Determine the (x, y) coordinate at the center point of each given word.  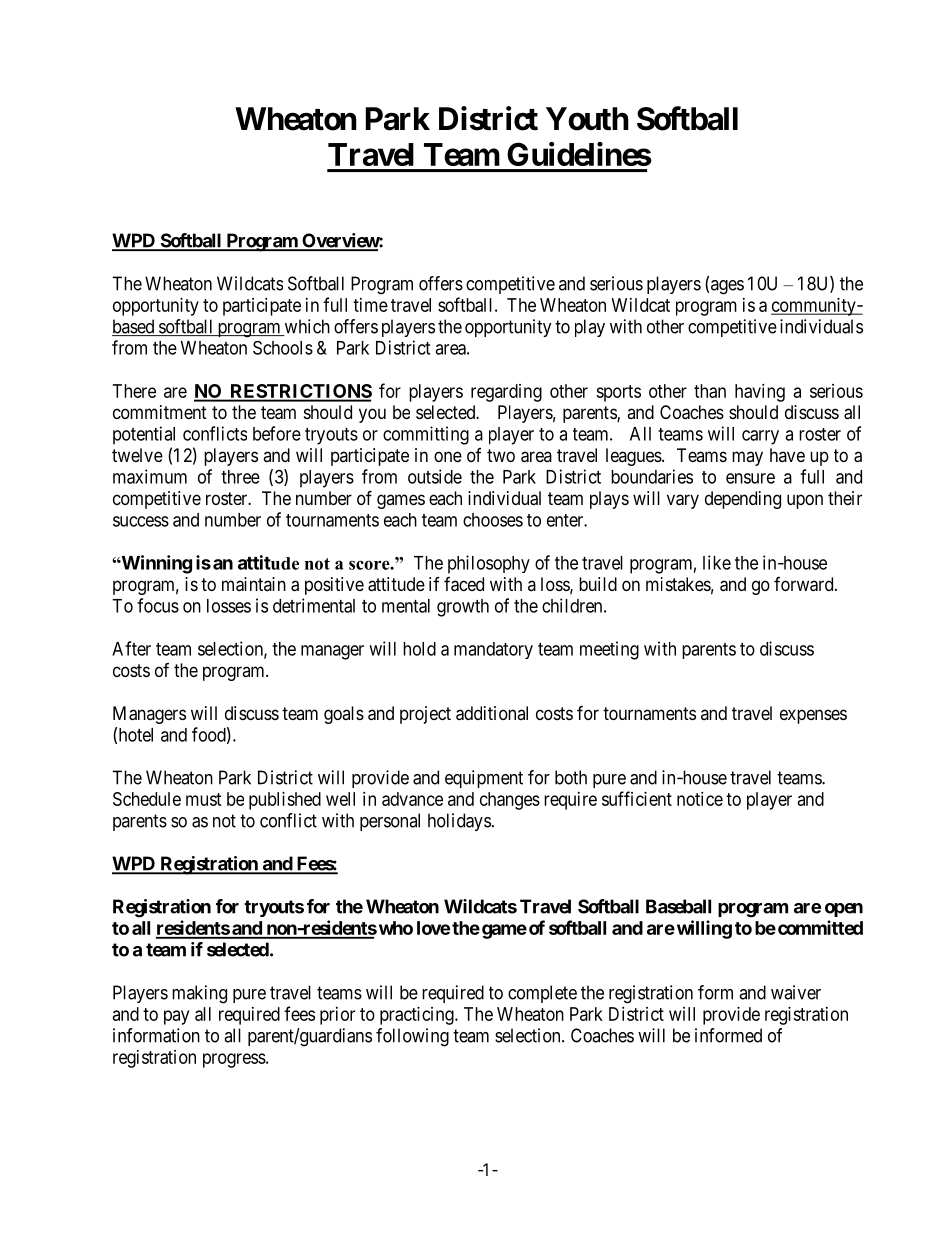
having (760, 393)
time (370, 305)
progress (234, 1060)
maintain (254, 584)
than (710, 391)
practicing (418, 1016)
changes (510, 801)
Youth (587, 119)
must (204, 799)
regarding (506, 393)
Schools (283, 348)
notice (700, 799)
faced (464, 584)
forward (805, 584)
